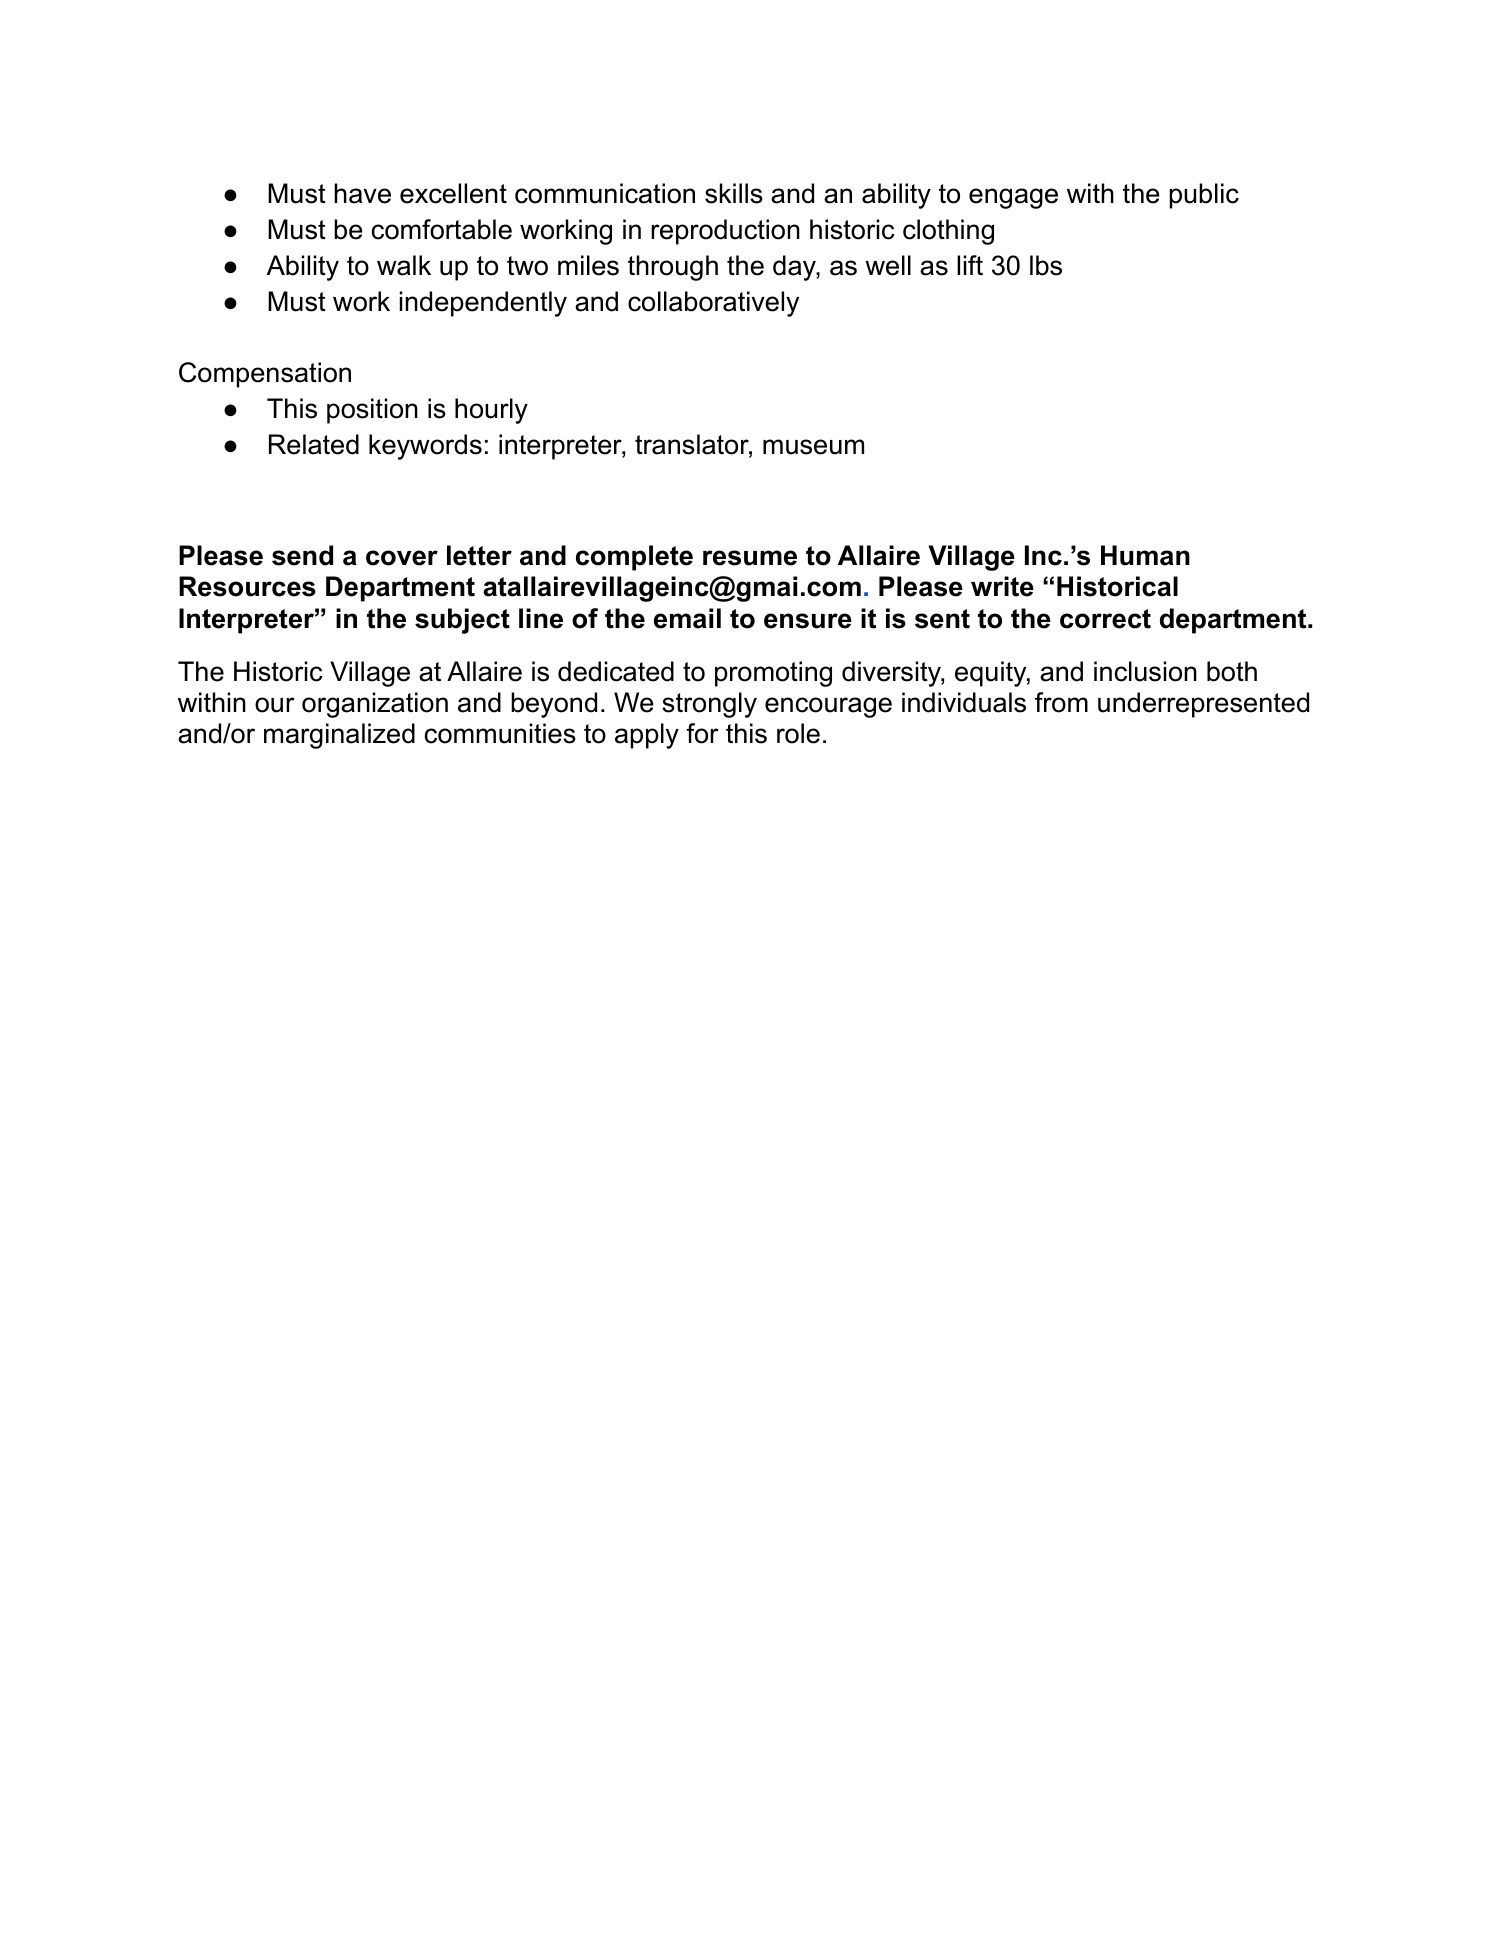 Image resolution: width=1512 pixels, height=1956 pixels. I want to click on have, so click(362, 193).
